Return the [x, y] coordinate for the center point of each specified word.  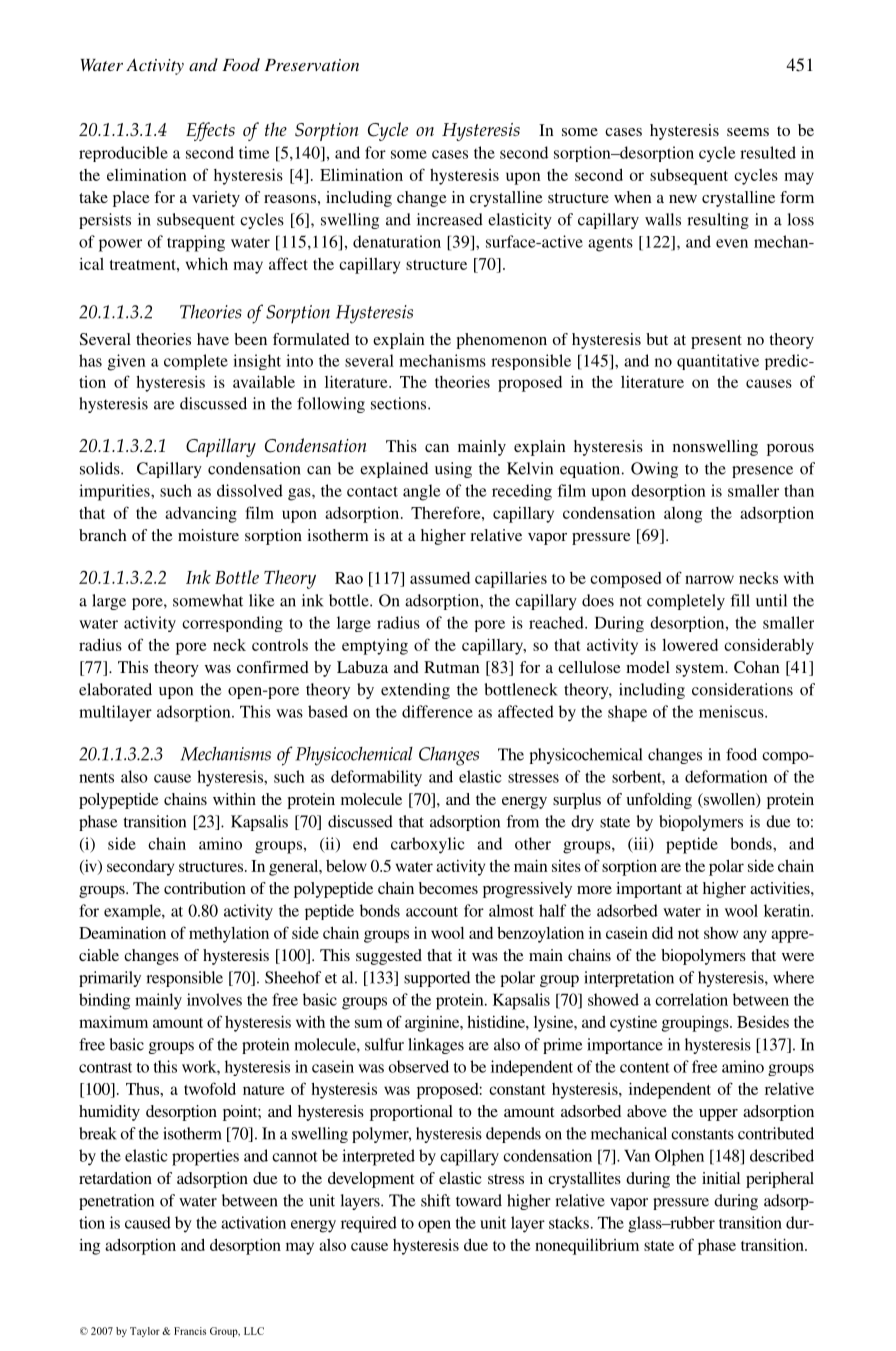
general [295, 868]
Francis [190, 1331]
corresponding [232, 624]
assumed [440, 578]
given [127, 362]
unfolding [659, 801]
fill [740, 600]
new [683, 199]
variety [216, 199]
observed [418, 1066]
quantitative [718, 362]
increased [450, 219]
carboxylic [427, 845]
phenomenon [501, 341]
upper [718, 1115]
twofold [210, 1088]
